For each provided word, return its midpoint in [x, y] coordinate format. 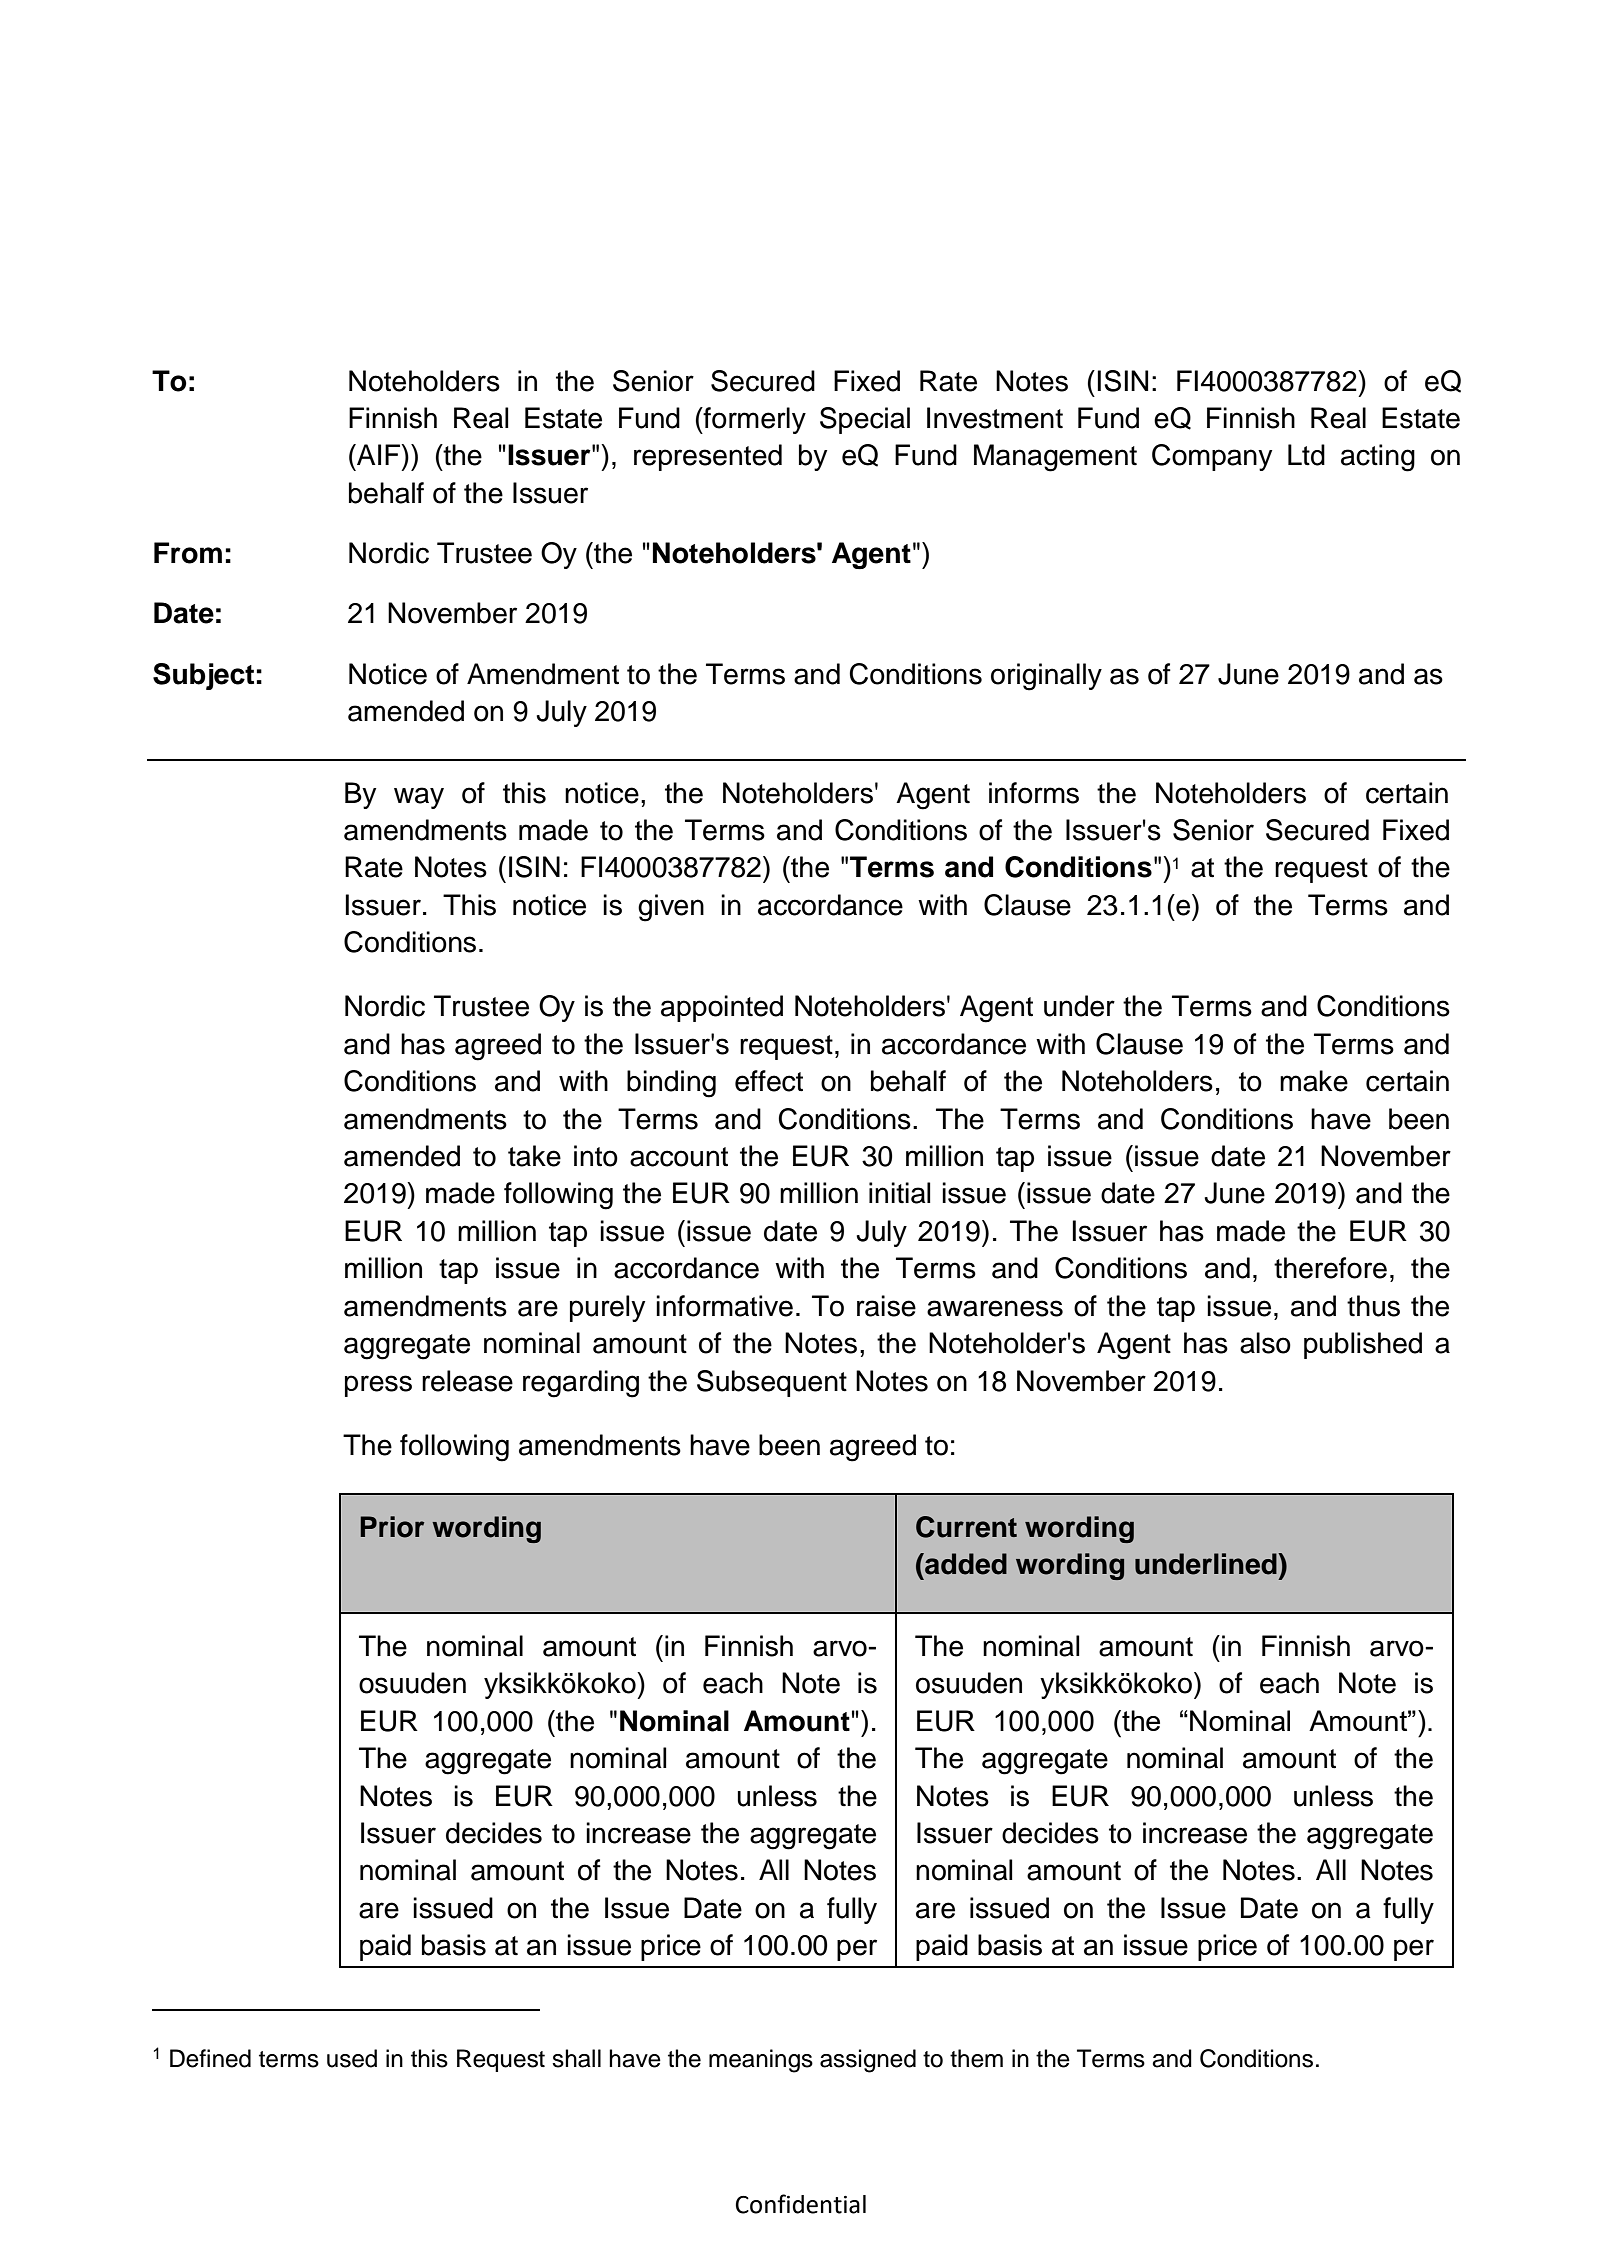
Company [1212, 457]
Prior [392, 1527]
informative [724, 1306]
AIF [379, 454]
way [419, 798]
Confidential [801, 2204]
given [671, 908]
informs [1034, 793]
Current [966, 1527]
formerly [754, 420]
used [352, 2058]
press [378, 1386]
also [1265, 1343]
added [965, 1564]
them [976, 2058]
